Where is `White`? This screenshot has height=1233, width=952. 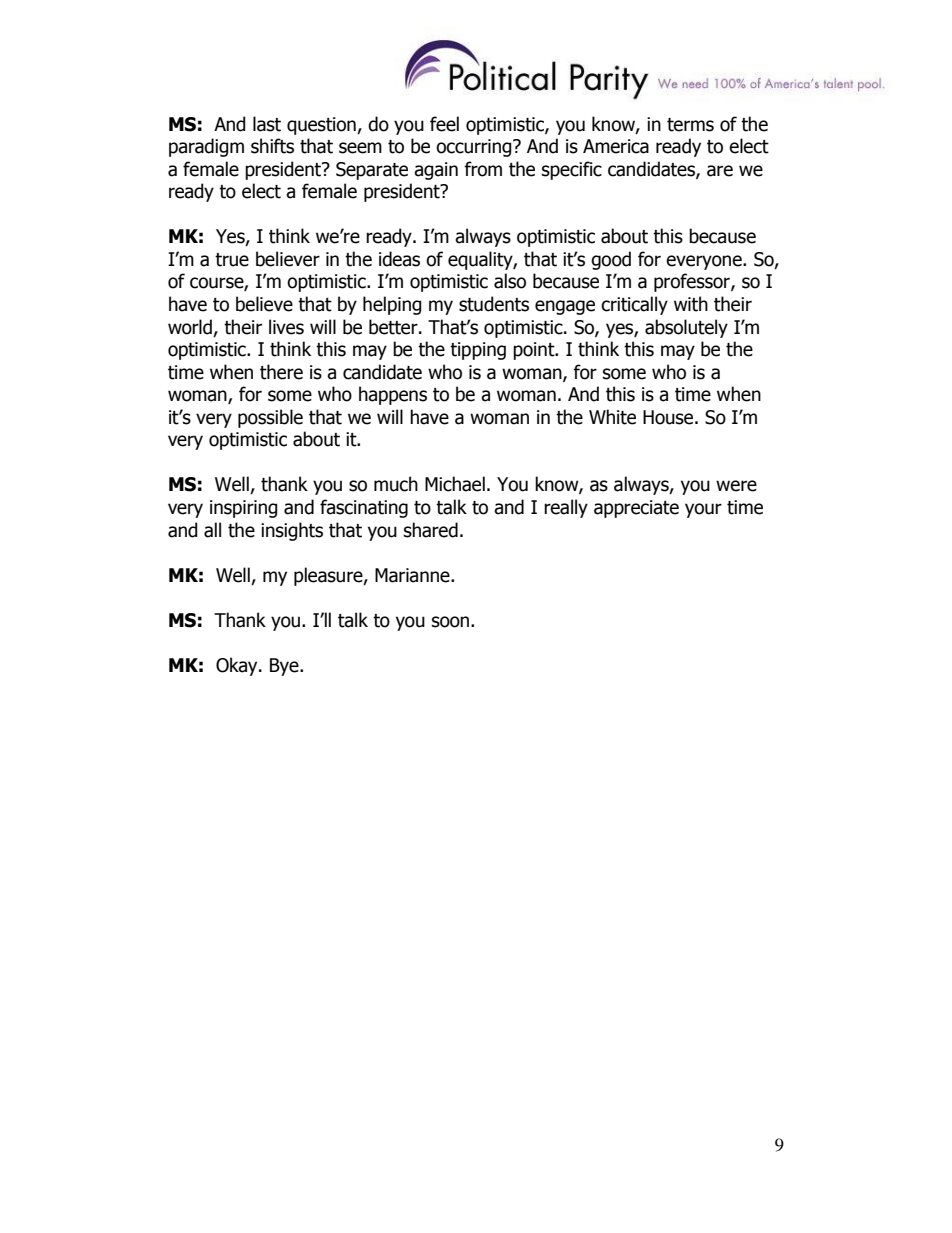 White is located at coordinates (612, 417).
